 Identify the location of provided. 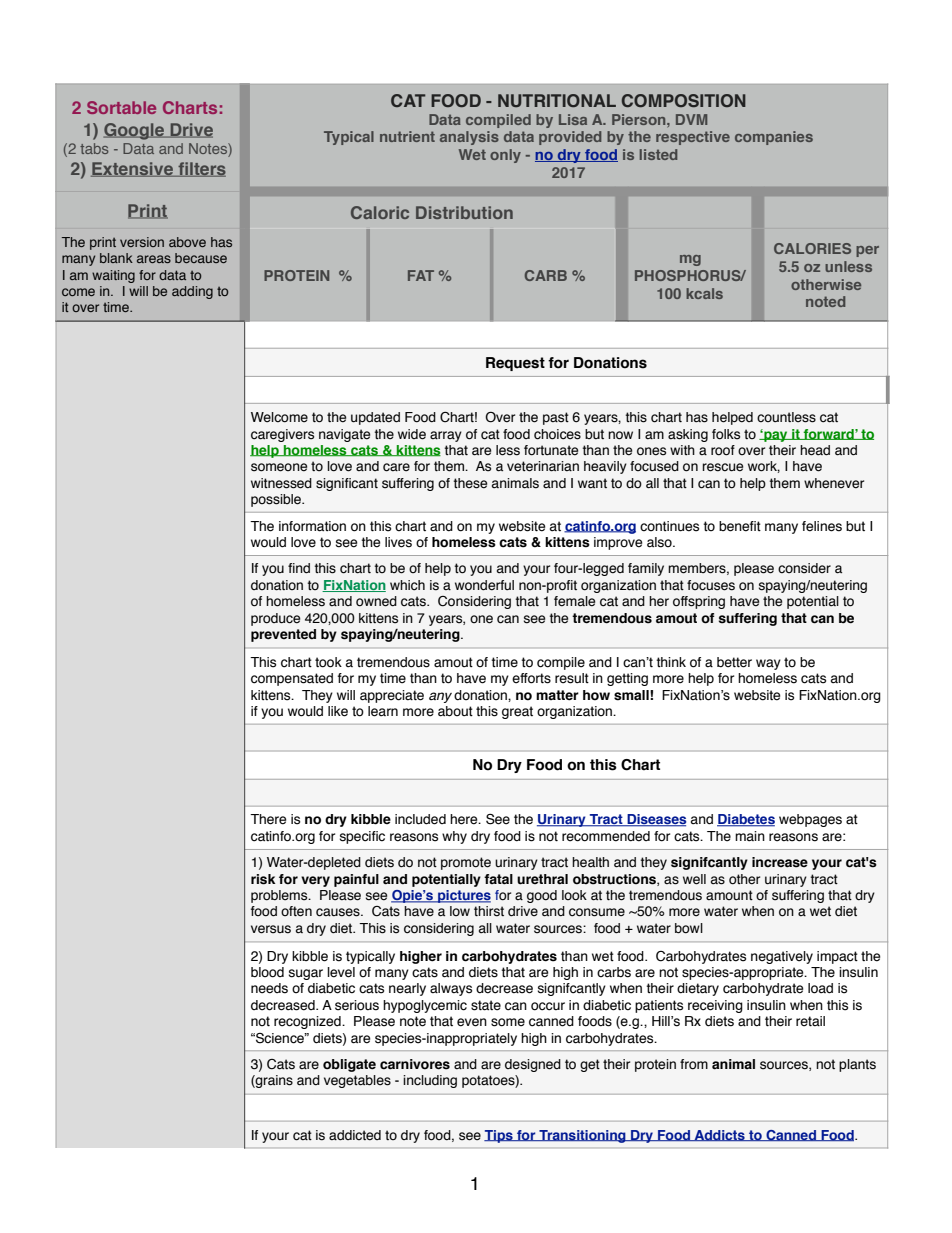
(570, 138).
